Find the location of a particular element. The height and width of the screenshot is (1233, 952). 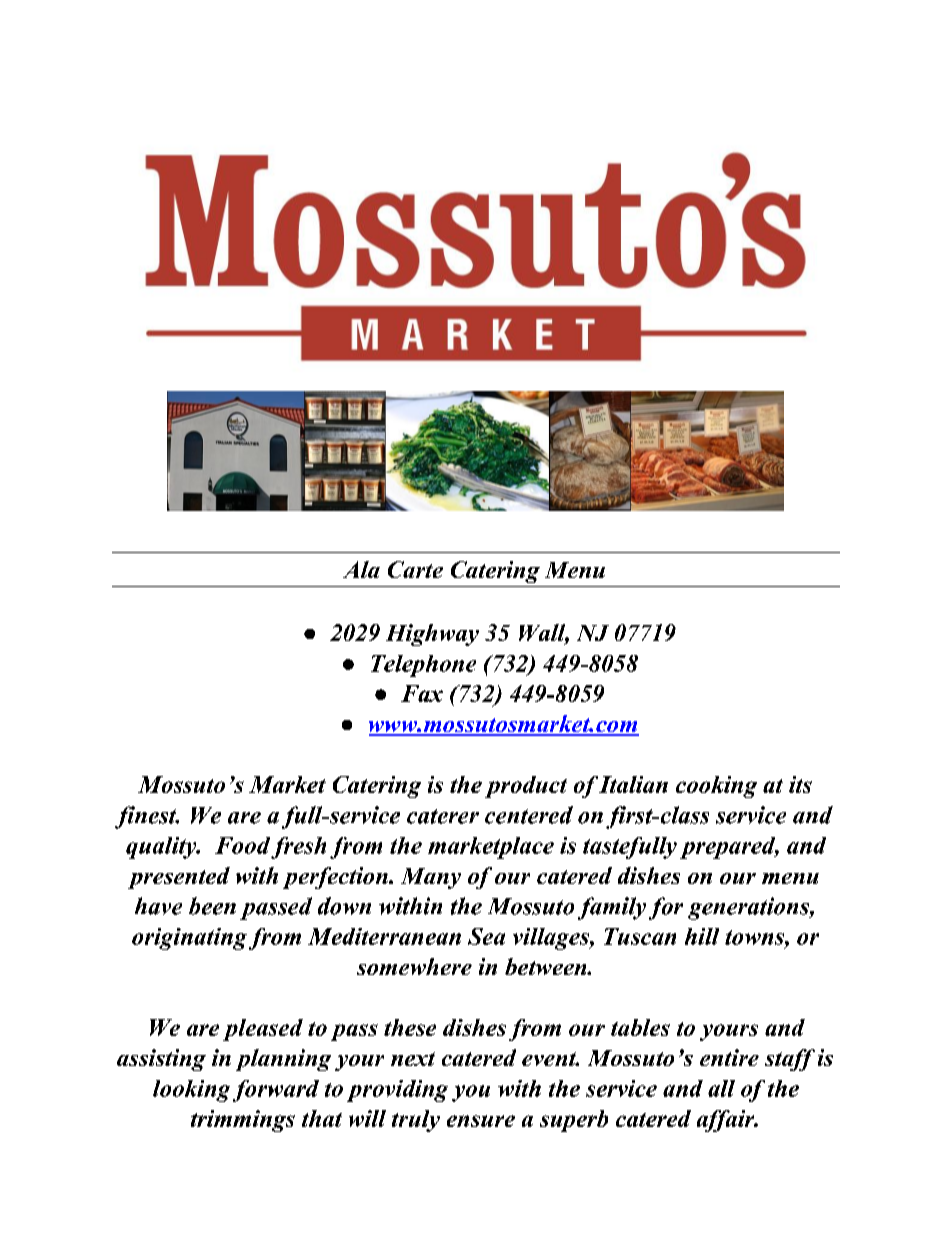

cooking is located at coordinates (716, 787).
